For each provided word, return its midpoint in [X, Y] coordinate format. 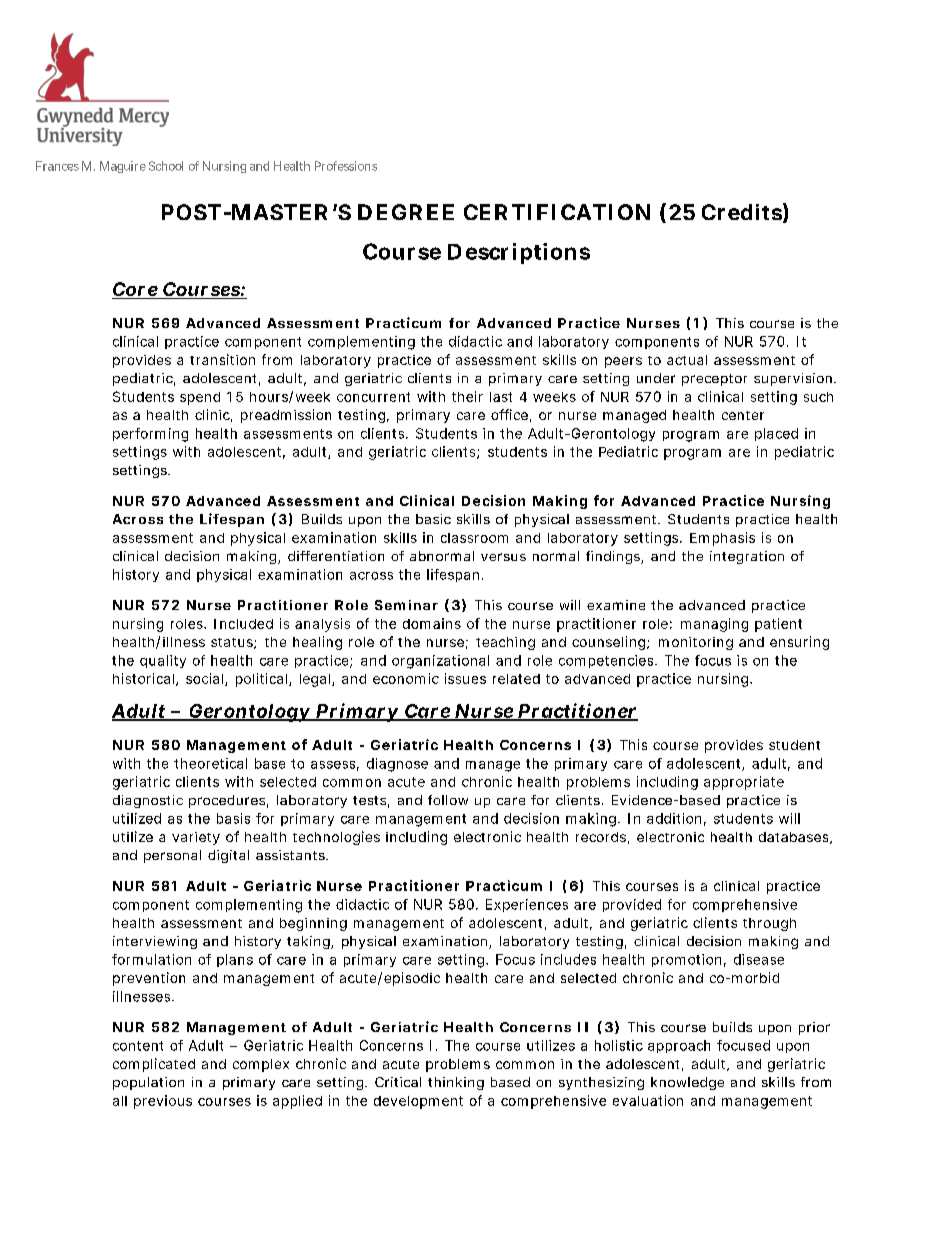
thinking [456, 1083]
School [166, 166]
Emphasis [722, 539]
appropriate [744, 783]
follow [448, 800]
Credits [742, 212]
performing [150, 435]
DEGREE [406, 212]
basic [433, 519]
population [148, 1083]
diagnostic [148, 801]
